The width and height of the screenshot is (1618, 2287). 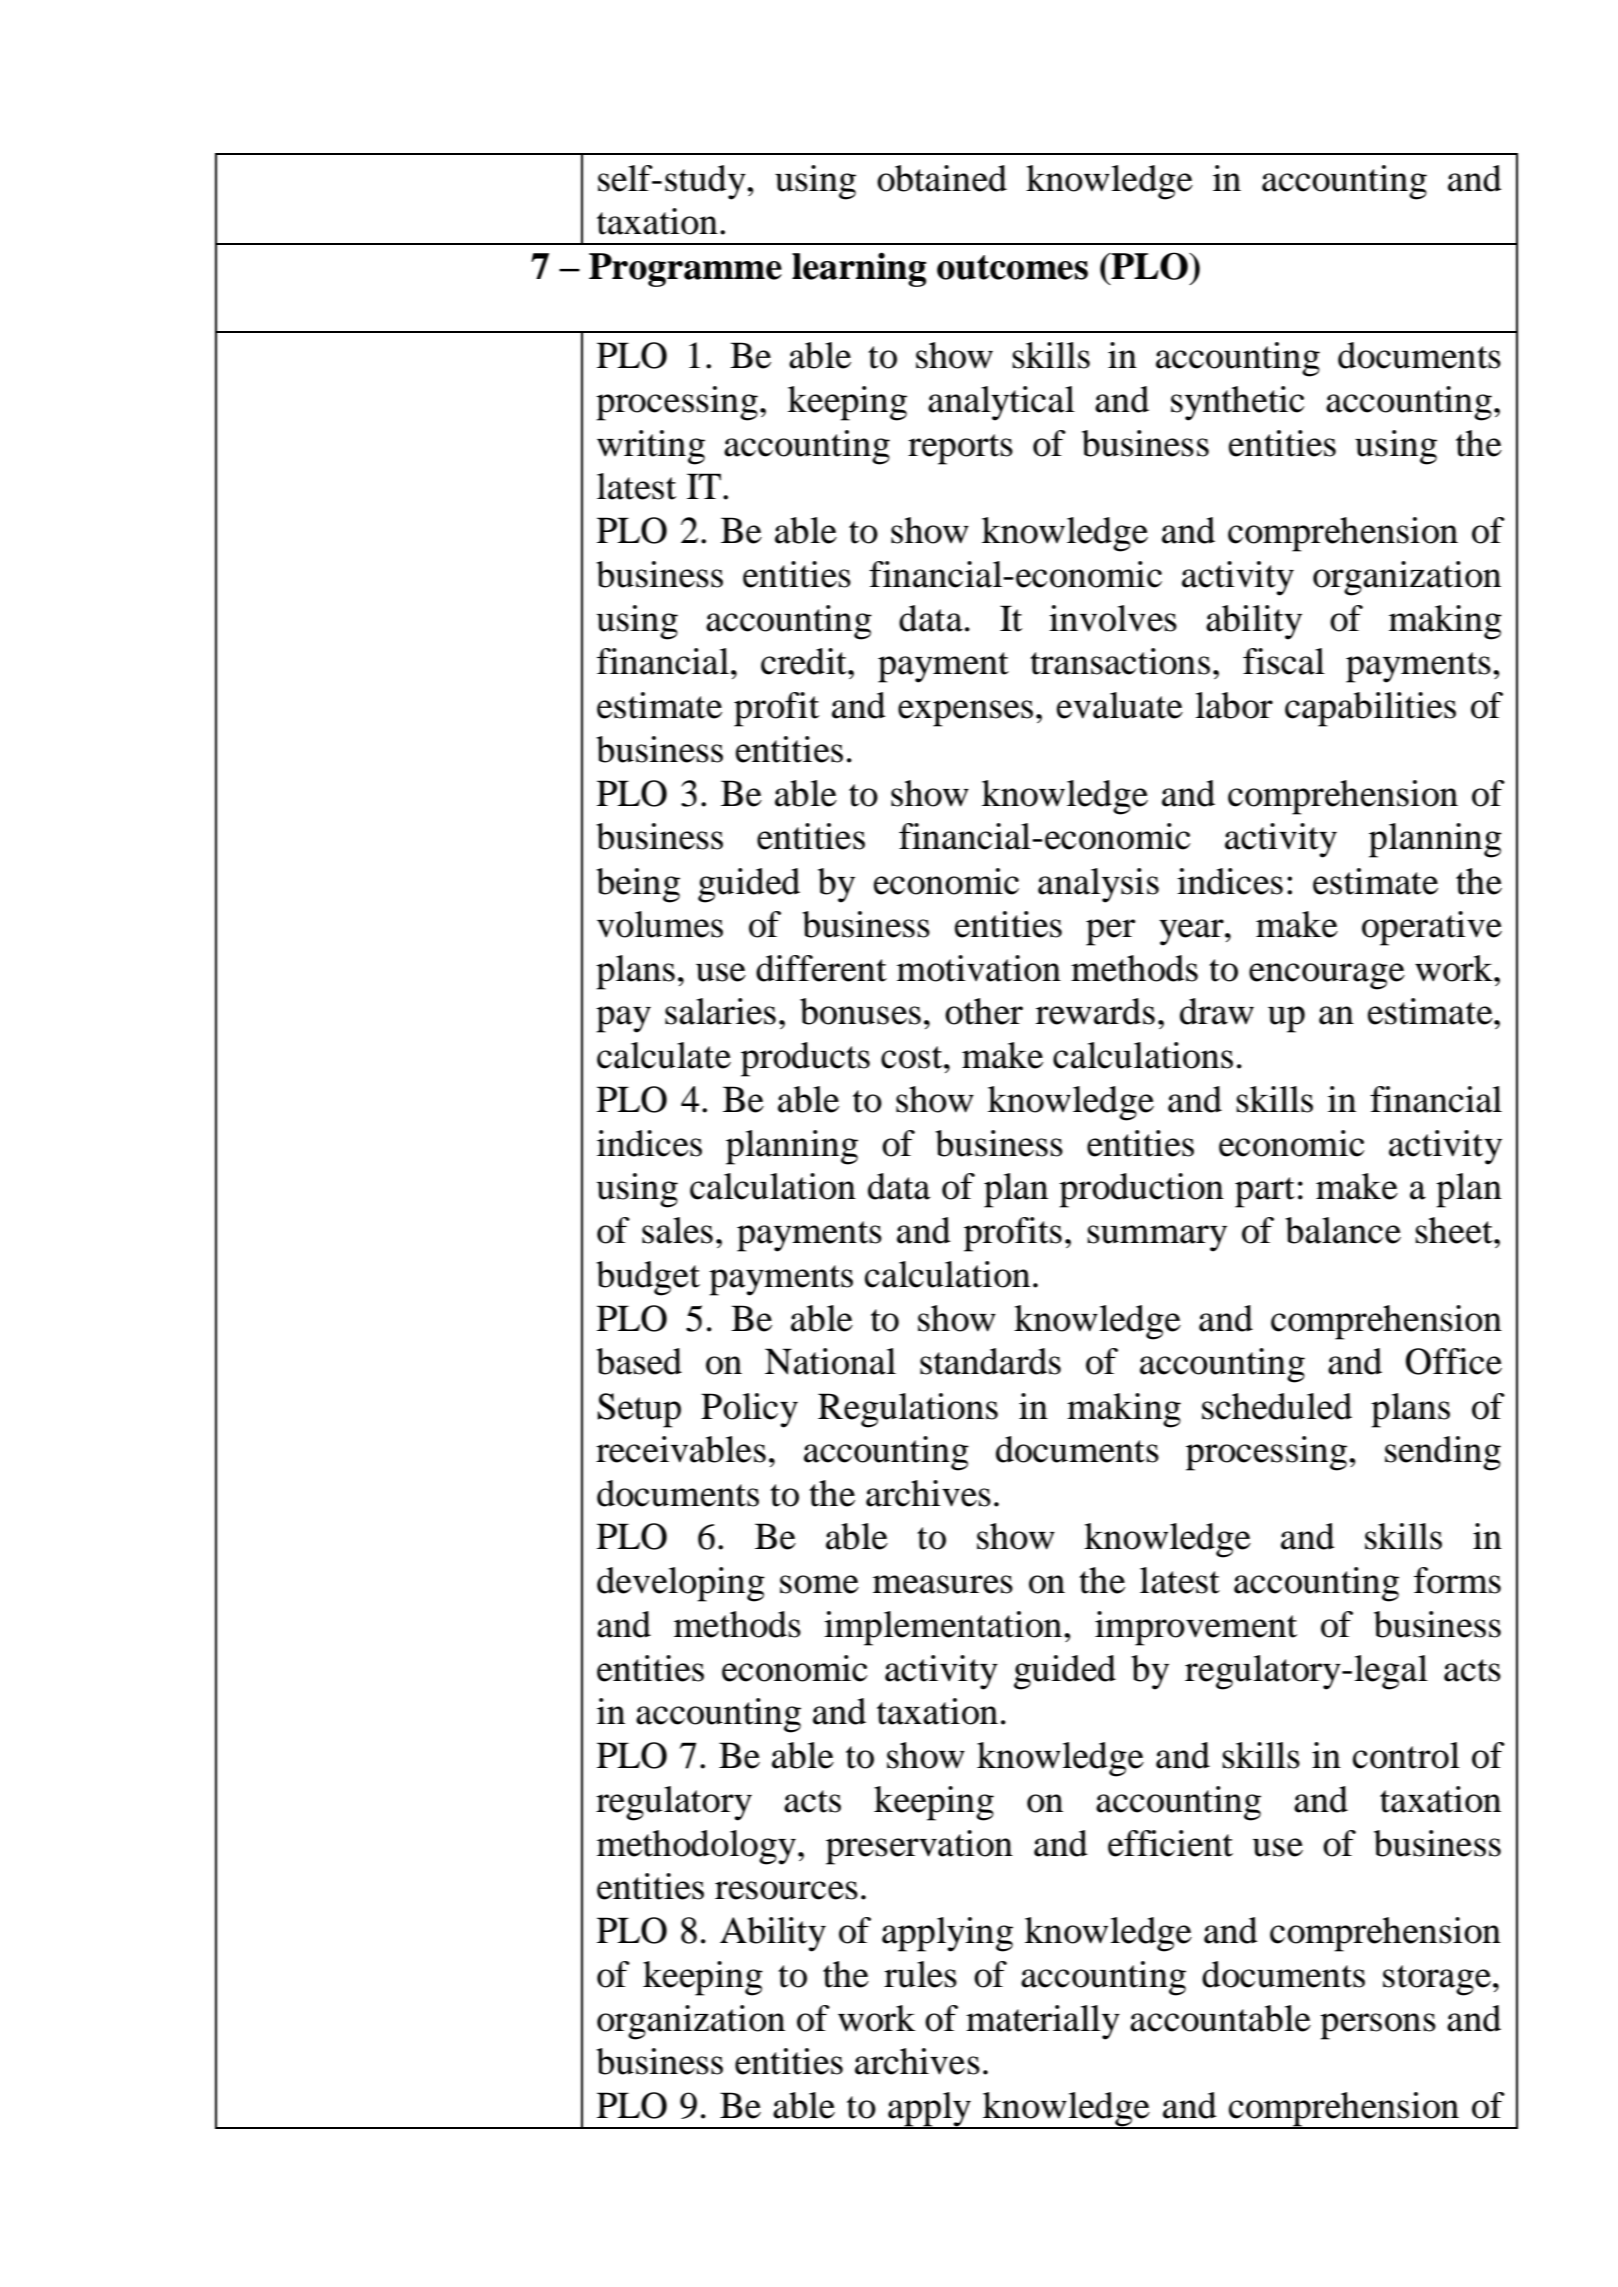 What do you see at coordinates (1098, 885) in the screenshot?
I see `analysis` at bounding box center [1098, 885].
